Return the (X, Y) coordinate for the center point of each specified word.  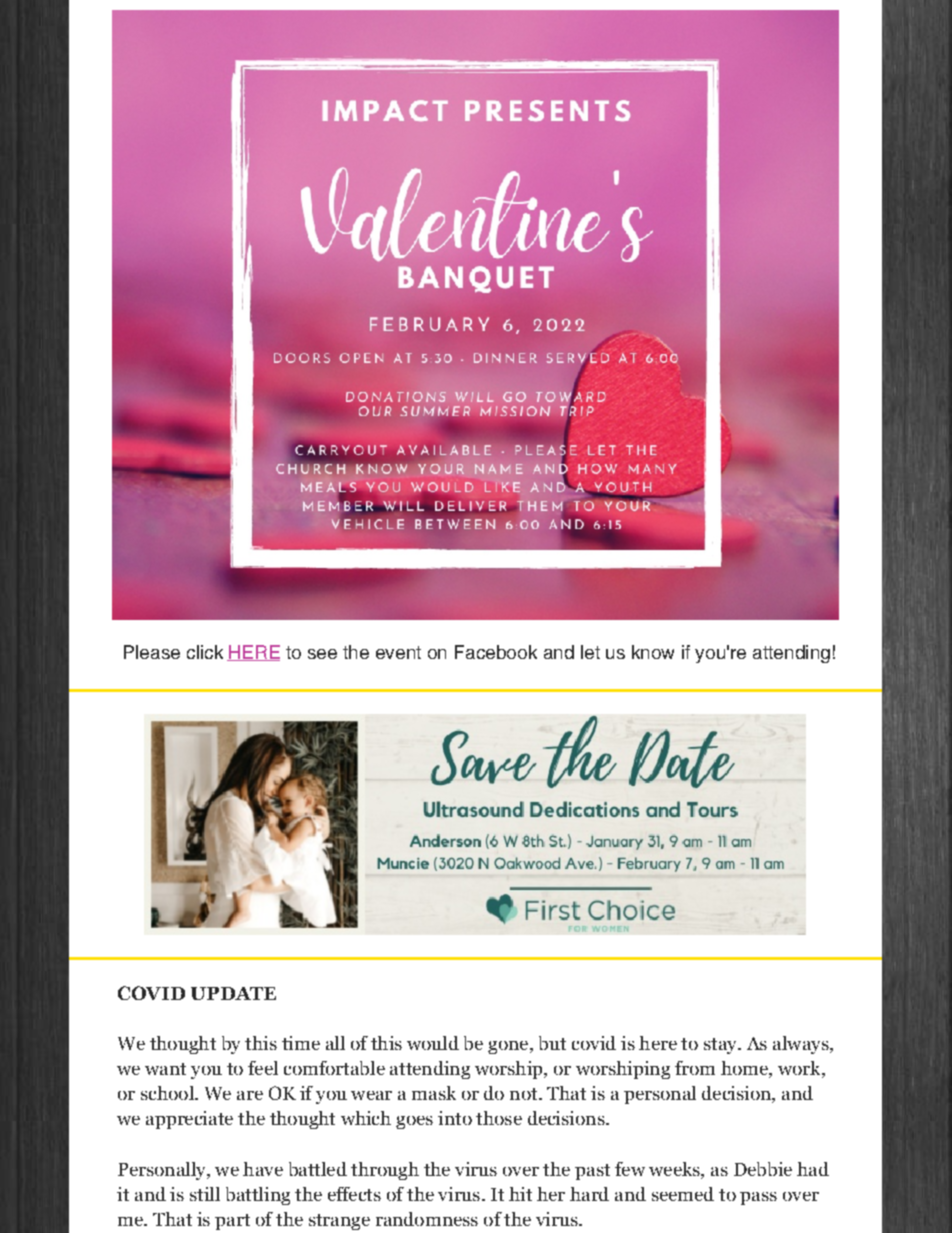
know (653, 652)
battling (258, 1196)
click (205, 652)
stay (722, 1046)
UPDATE (233, 993)
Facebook (496, 652)
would (433, 1043)
